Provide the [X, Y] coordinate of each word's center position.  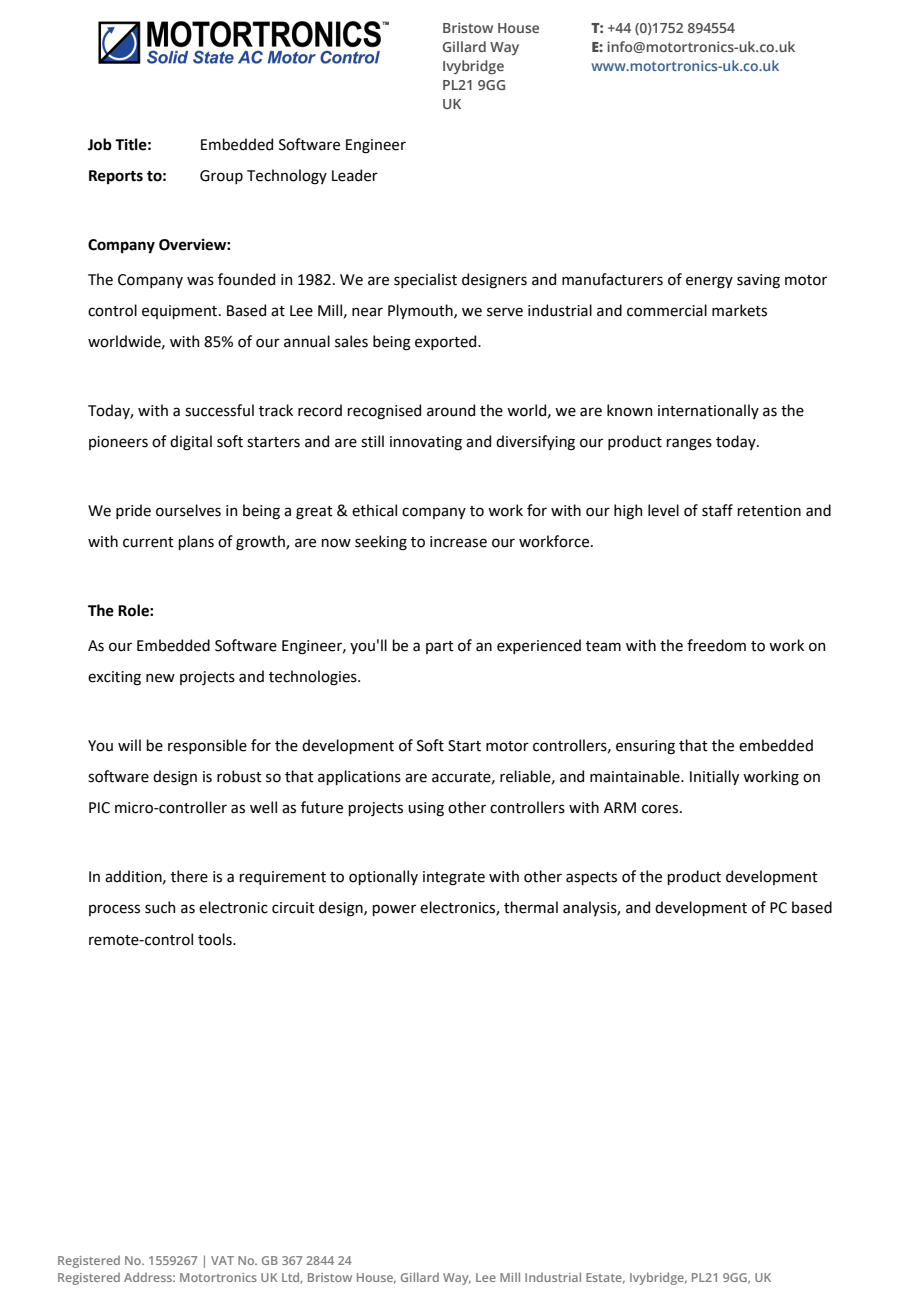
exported [447, 342]
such [160, 907]
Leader [355, 175]
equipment [181, 312]
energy [709, 282]
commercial [667, 310]
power [394, 910]
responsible [207, 746]
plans [196, 542]
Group [221, 177]
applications [359, 777]
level [663, 510]
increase [458, 542]
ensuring [645, 747]
